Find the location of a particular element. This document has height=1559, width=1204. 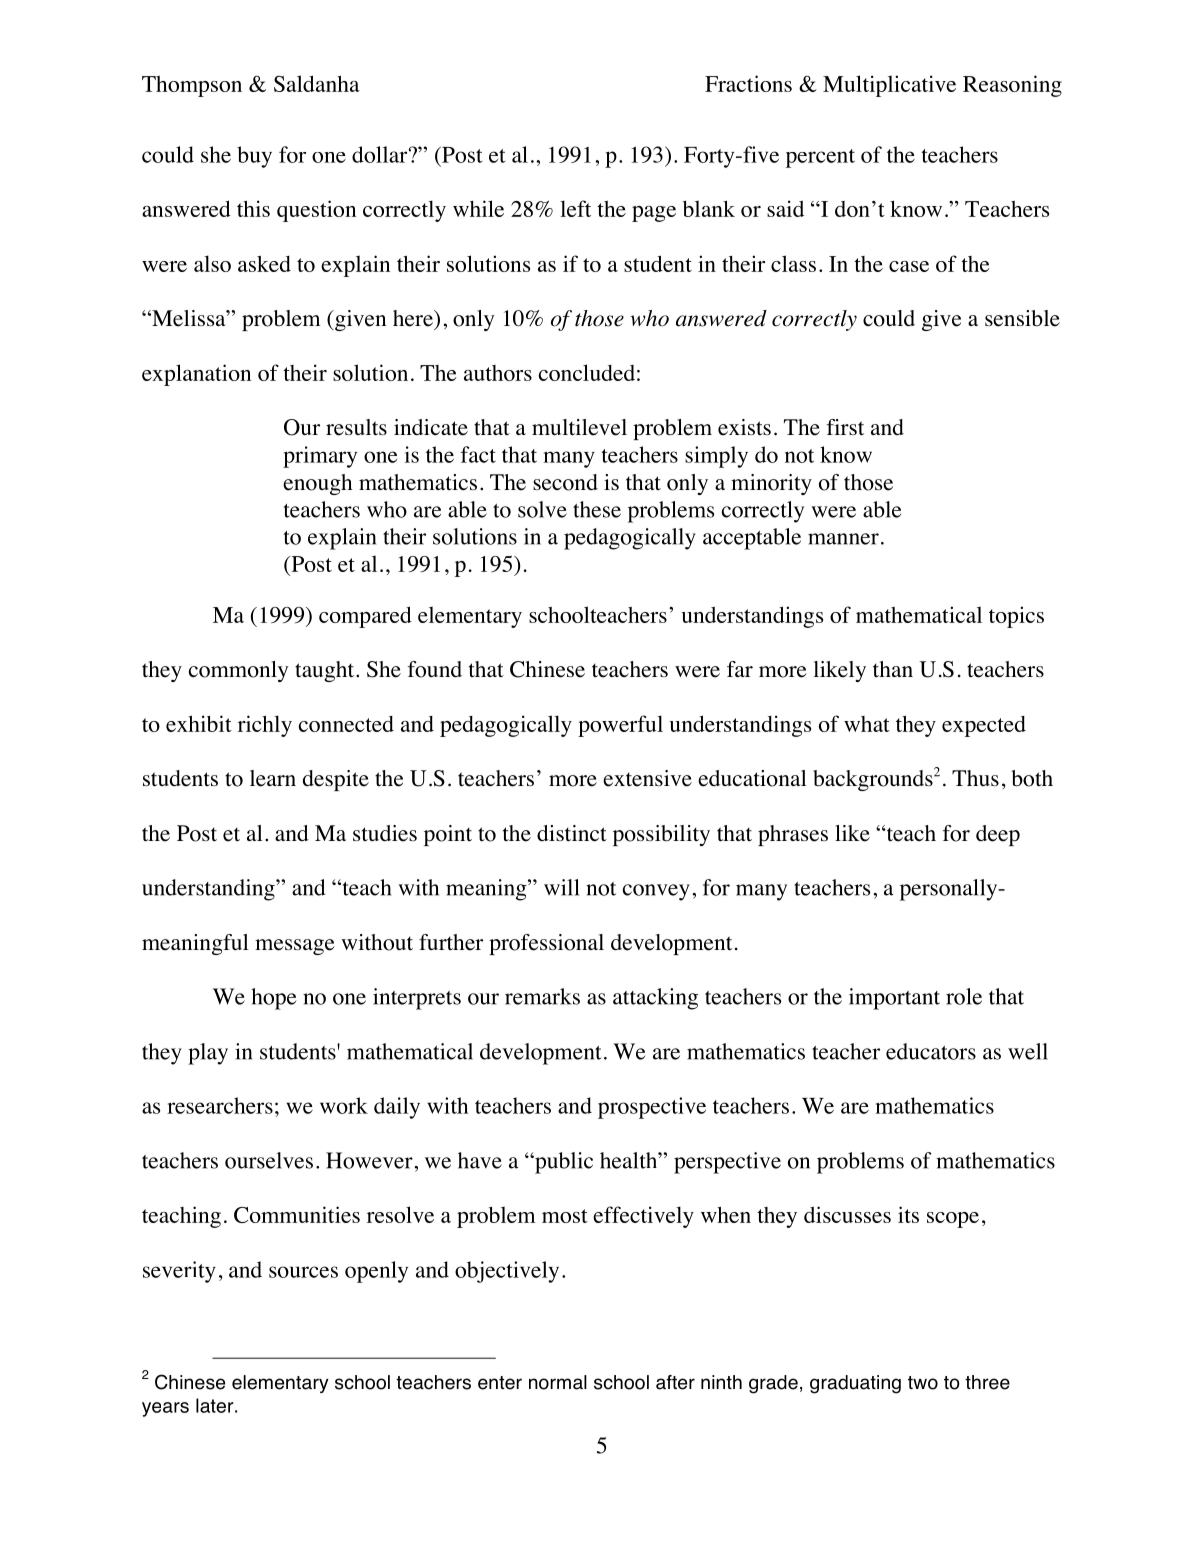

years is located at coordinates (165, 1409).
